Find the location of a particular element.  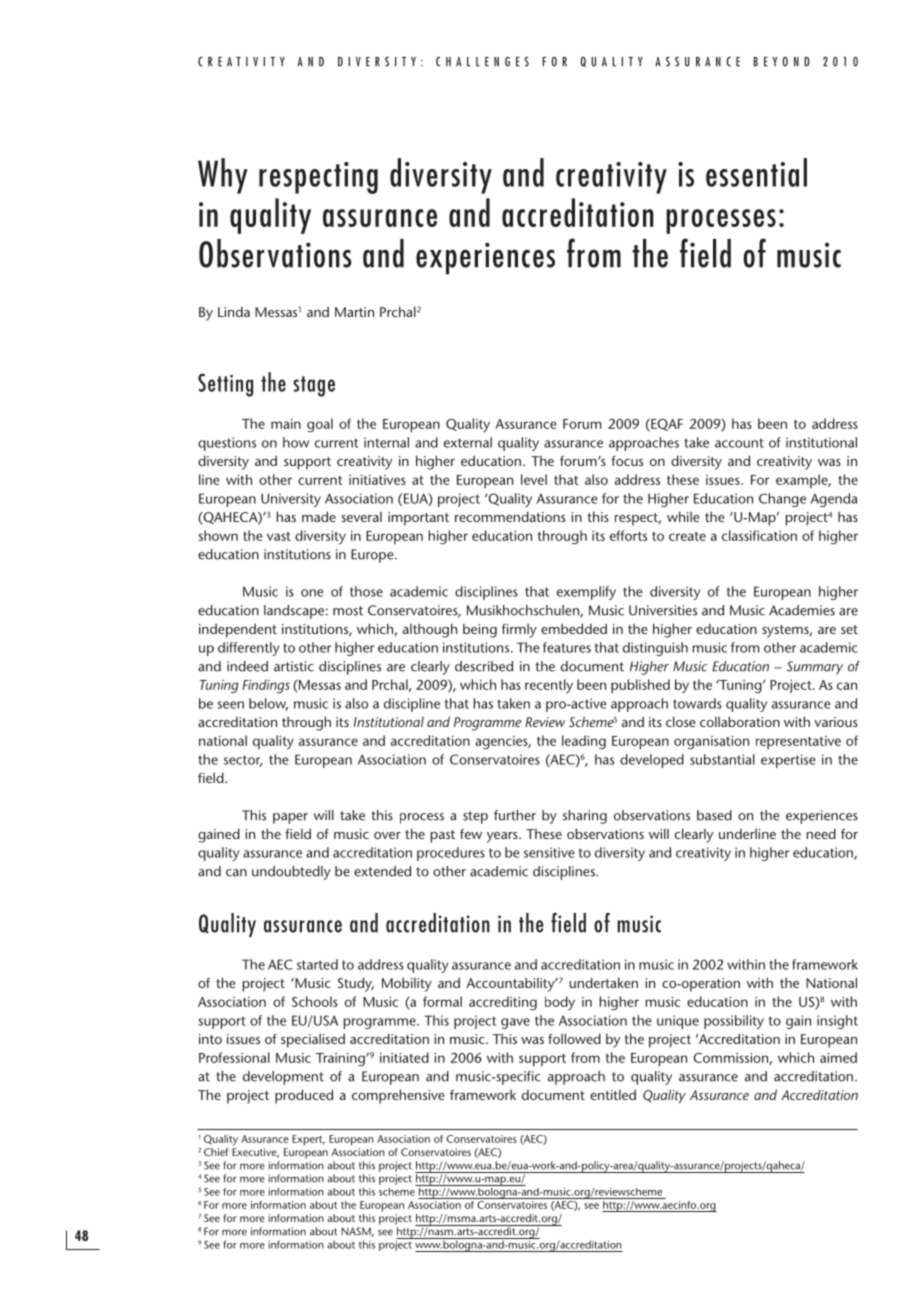

essential is located at coordinates (756, 172).
